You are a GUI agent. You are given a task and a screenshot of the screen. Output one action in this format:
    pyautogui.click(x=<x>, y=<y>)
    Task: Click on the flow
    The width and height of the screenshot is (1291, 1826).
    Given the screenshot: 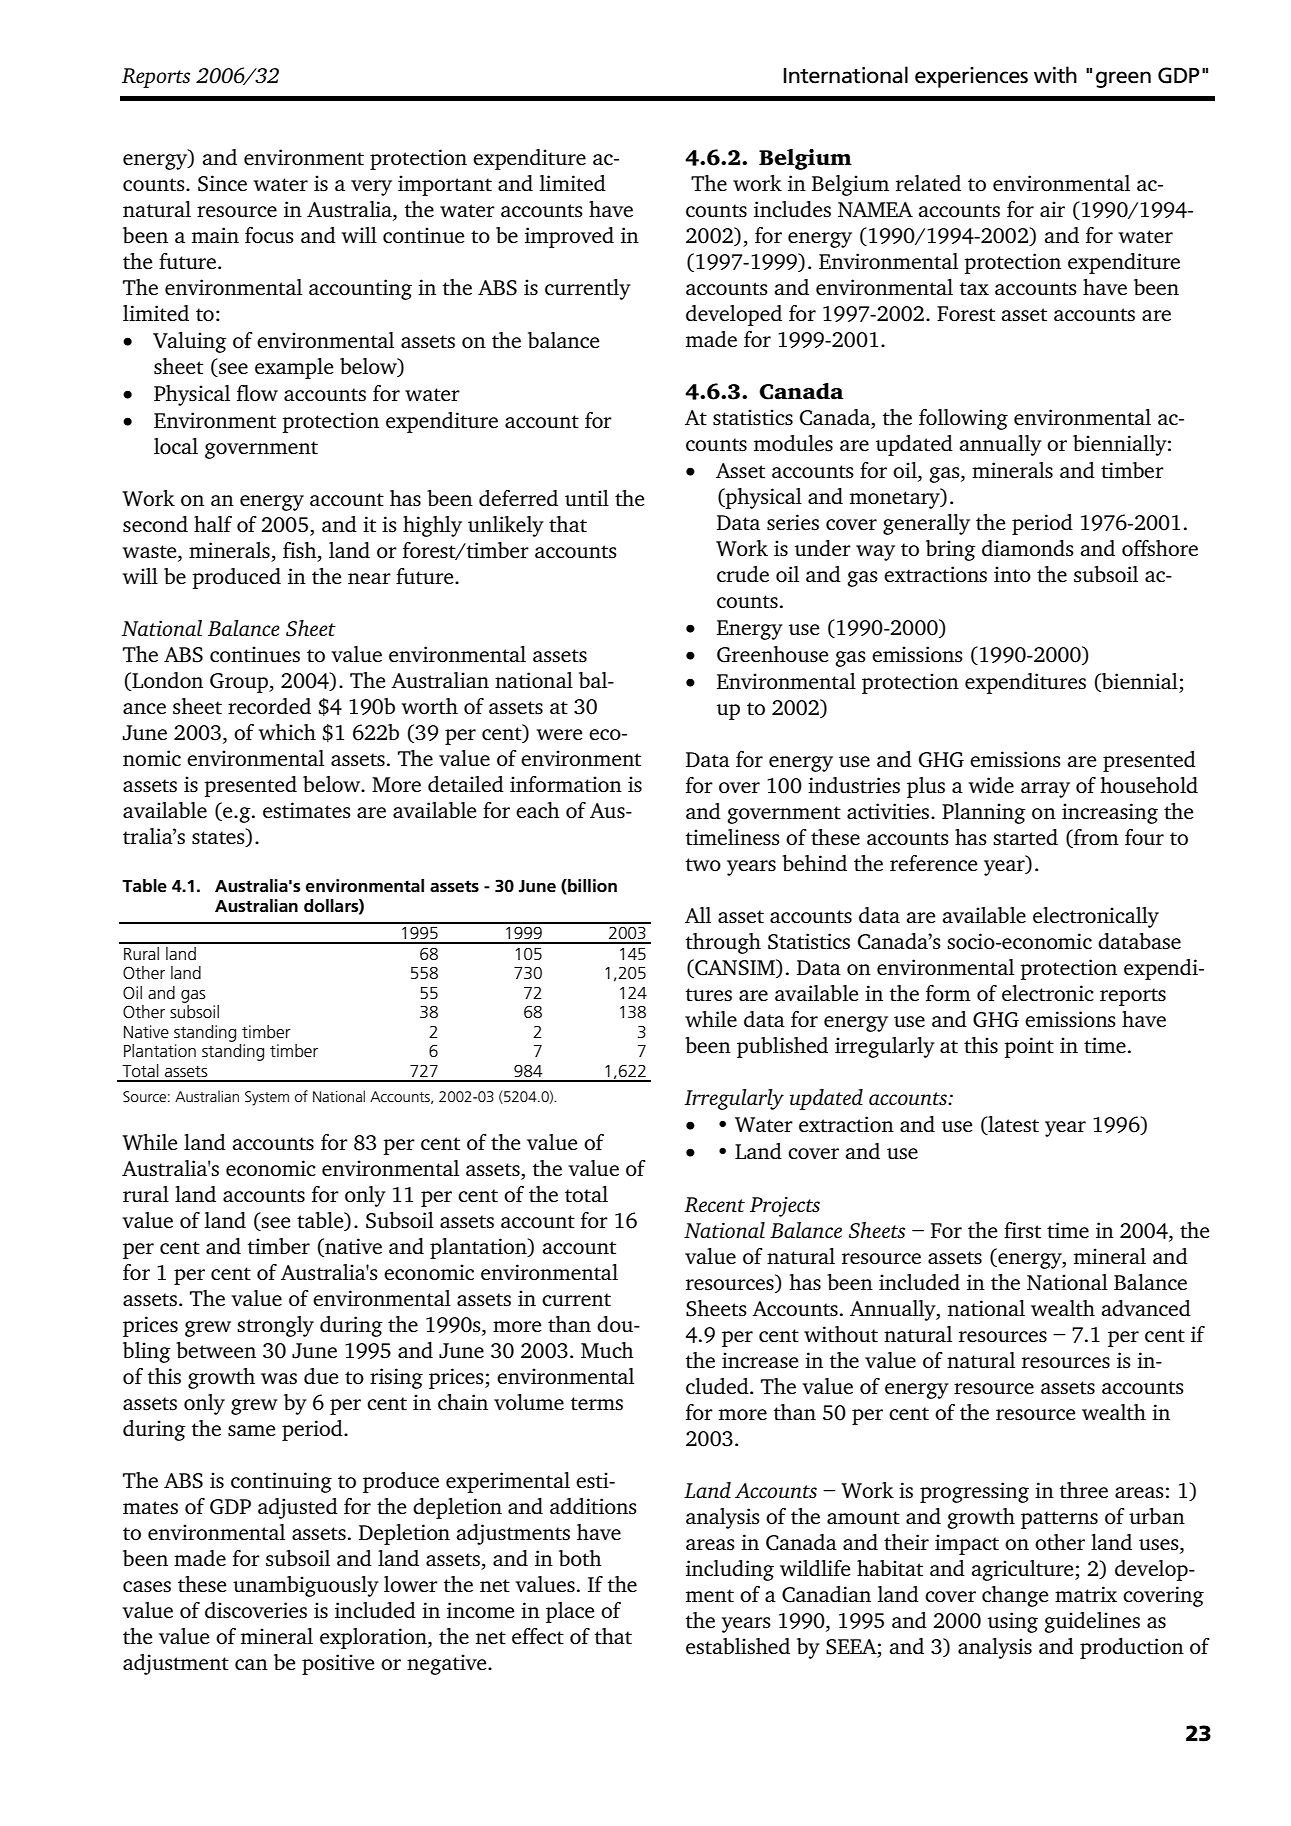 What is the action you would take?
    pyautogui.click(x=257, y=393)
